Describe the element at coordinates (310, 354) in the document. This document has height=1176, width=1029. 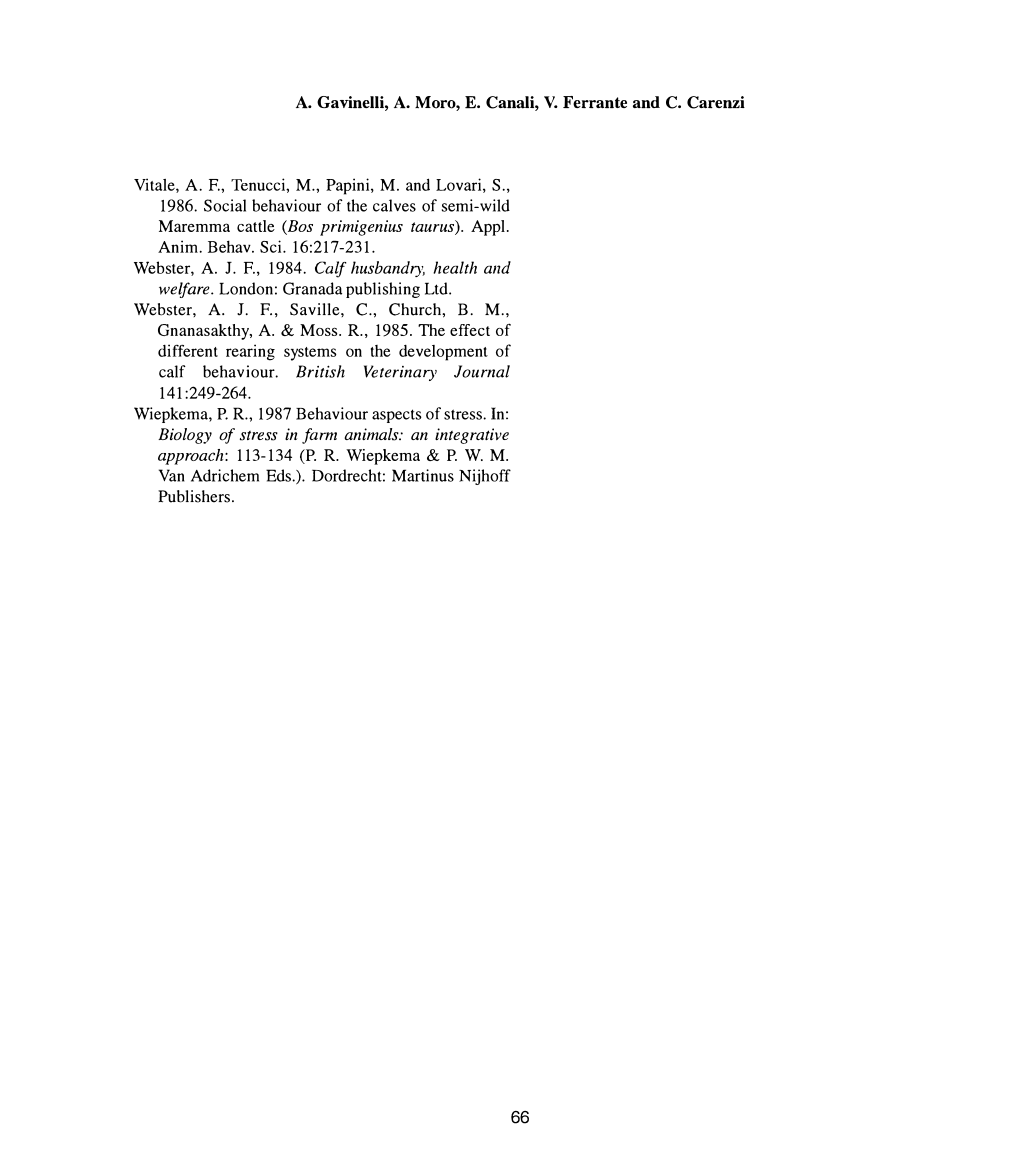
I see `systems` at that location.
